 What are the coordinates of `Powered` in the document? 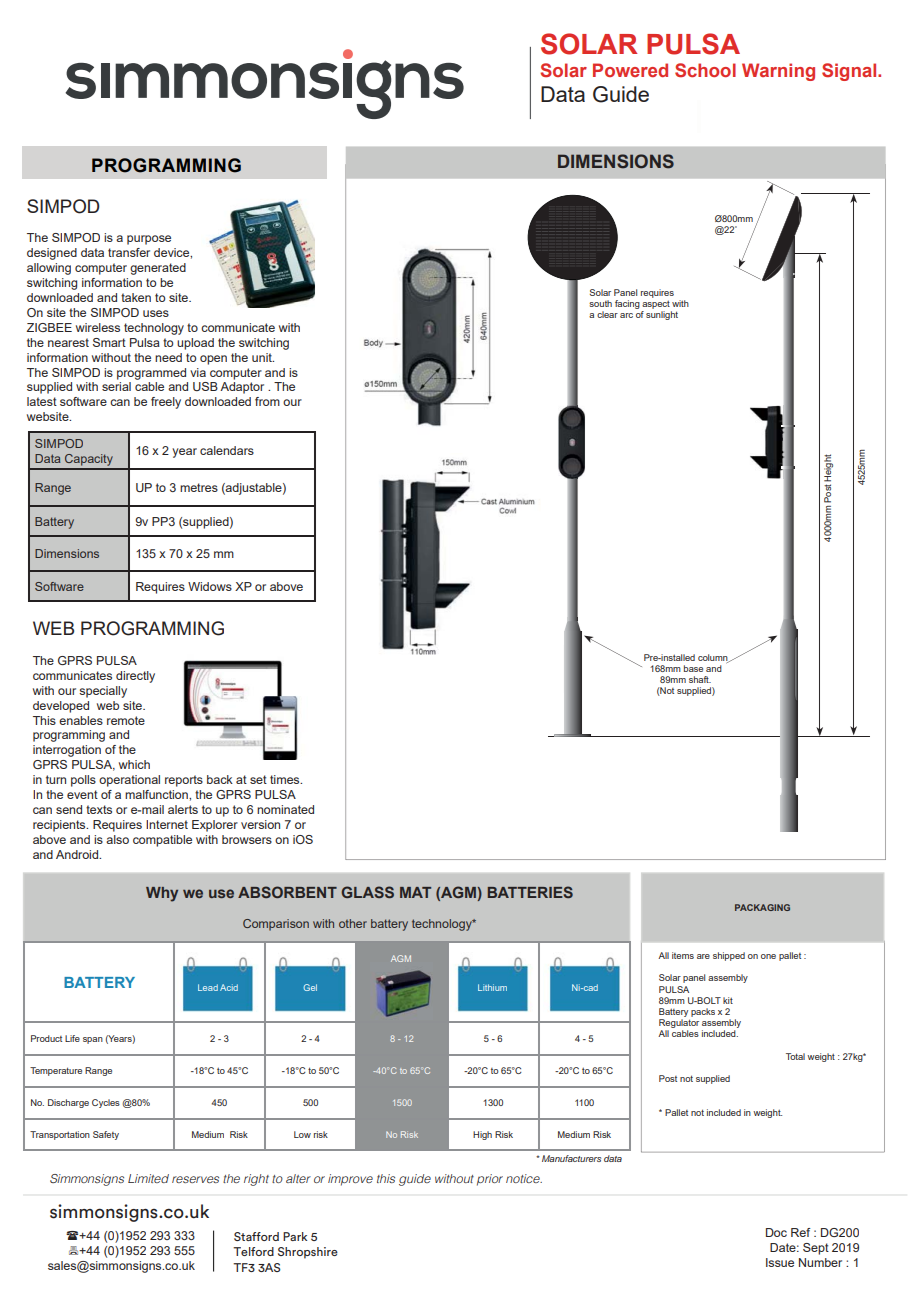 It's located at (630, 70).
